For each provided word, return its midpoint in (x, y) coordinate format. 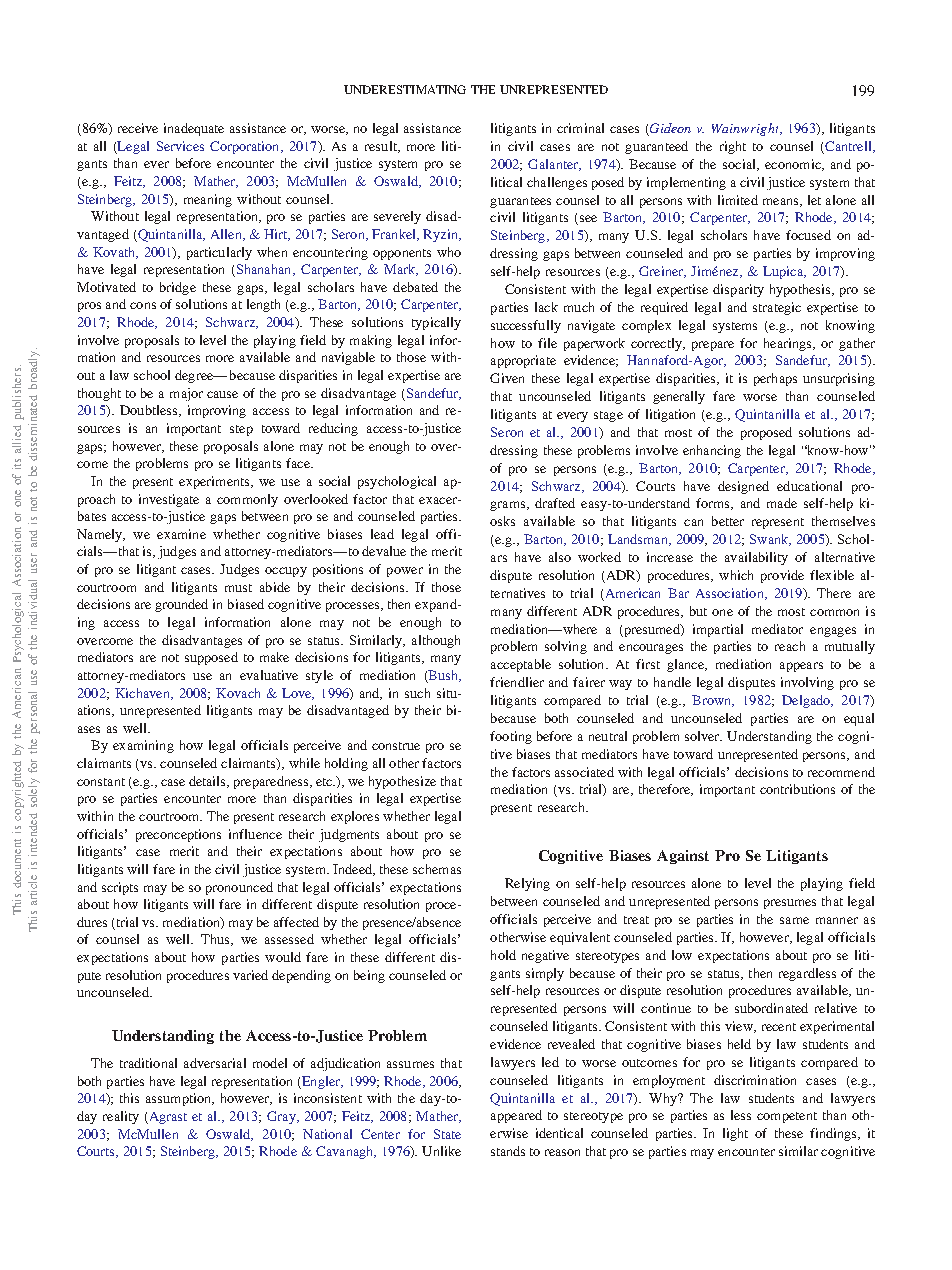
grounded (181, 605)
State (447, 1134)
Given (507, 378)
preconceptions (178, 835)
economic (794, 165)
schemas (437, 869)
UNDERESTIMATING (405, 89)
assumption (179, 1099)
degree (195, 376)
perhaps (775, 379)
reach (790, 646)
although (436, 641)
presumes (790, 904)
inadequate (194, 129)
